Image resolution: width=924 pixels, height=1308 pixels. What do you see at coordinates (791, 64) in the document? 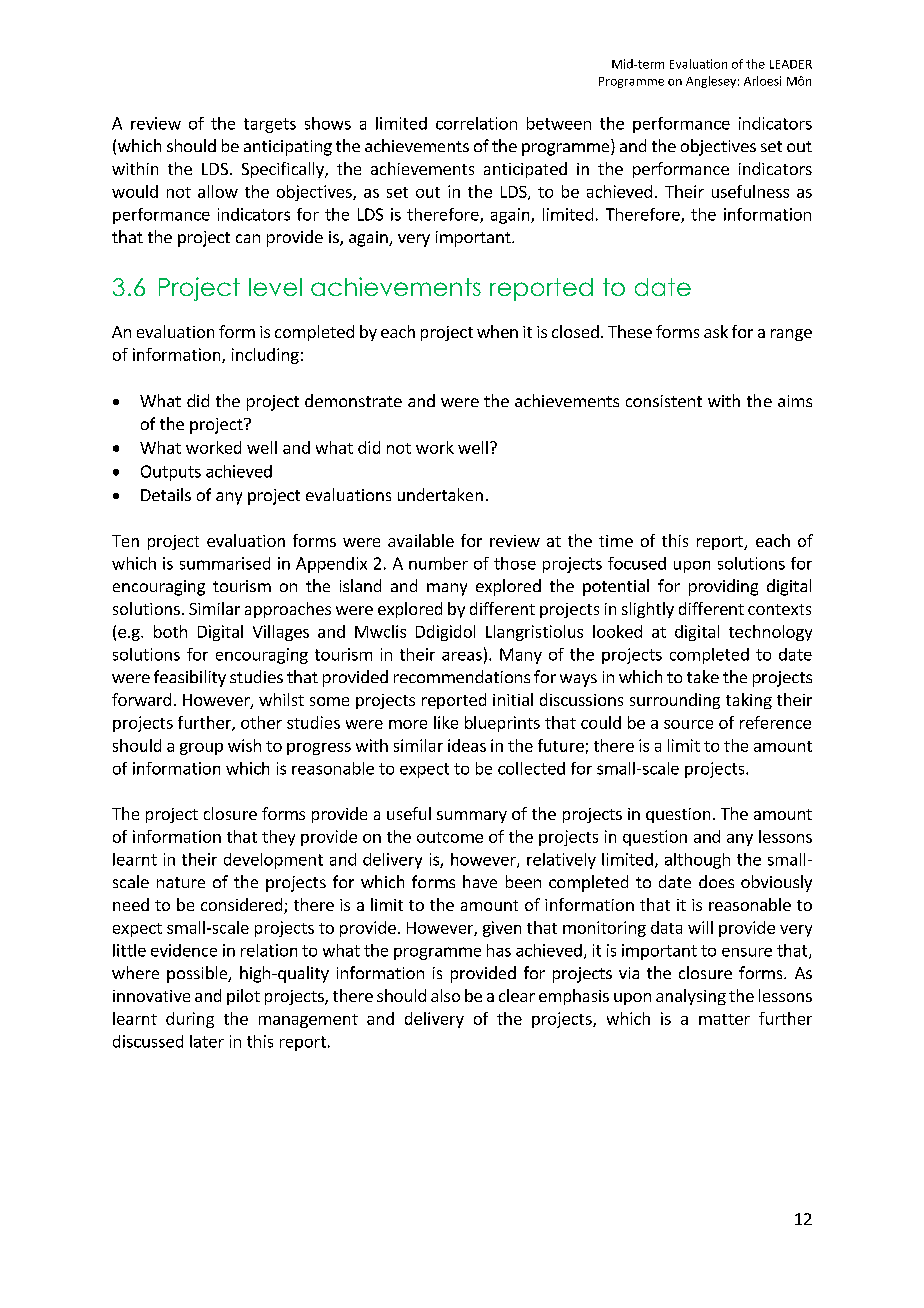
I see `LEADER` at bounding box center [791, 64].
